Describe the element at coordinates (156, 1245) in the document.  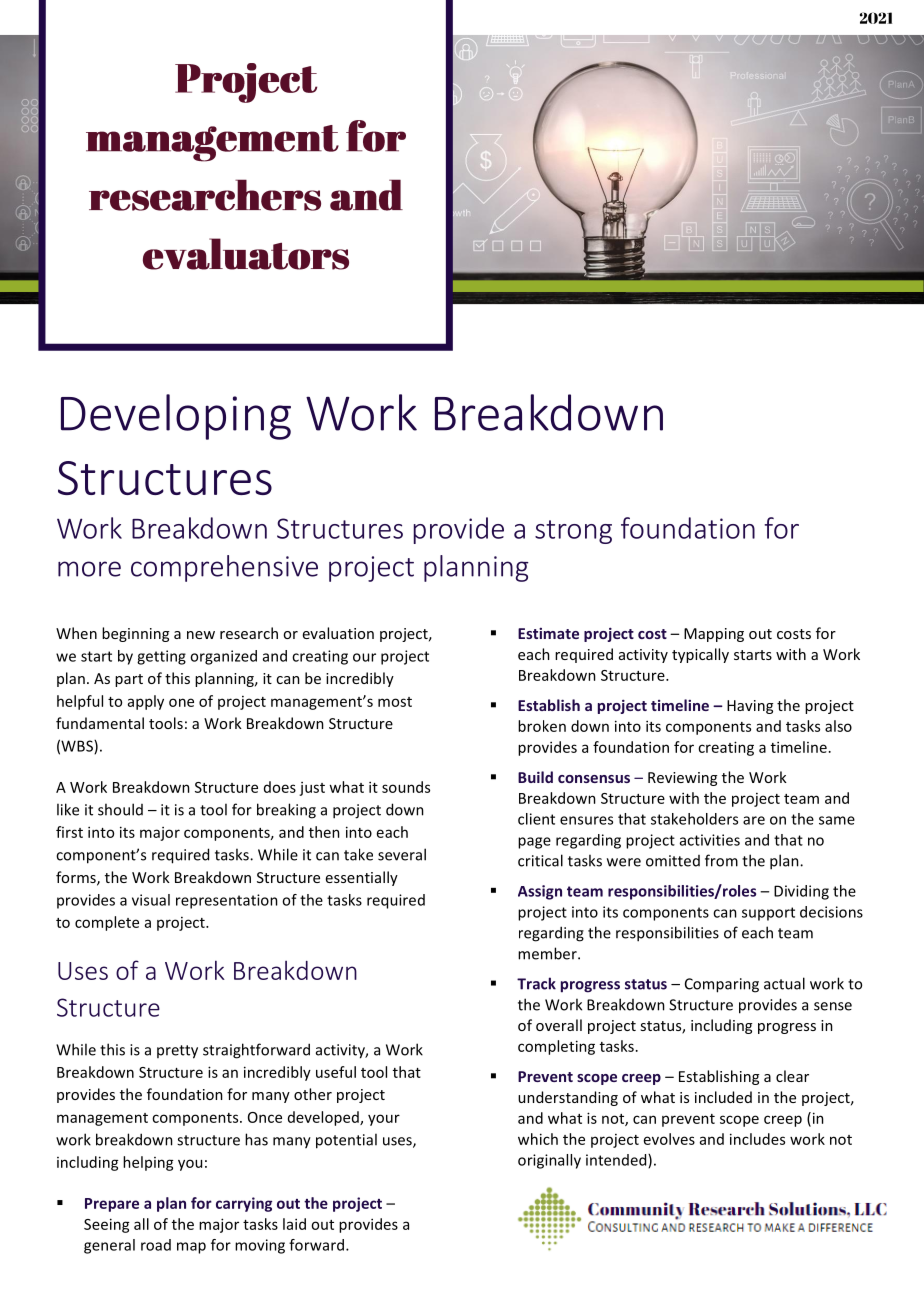
I see `road` at that location.
